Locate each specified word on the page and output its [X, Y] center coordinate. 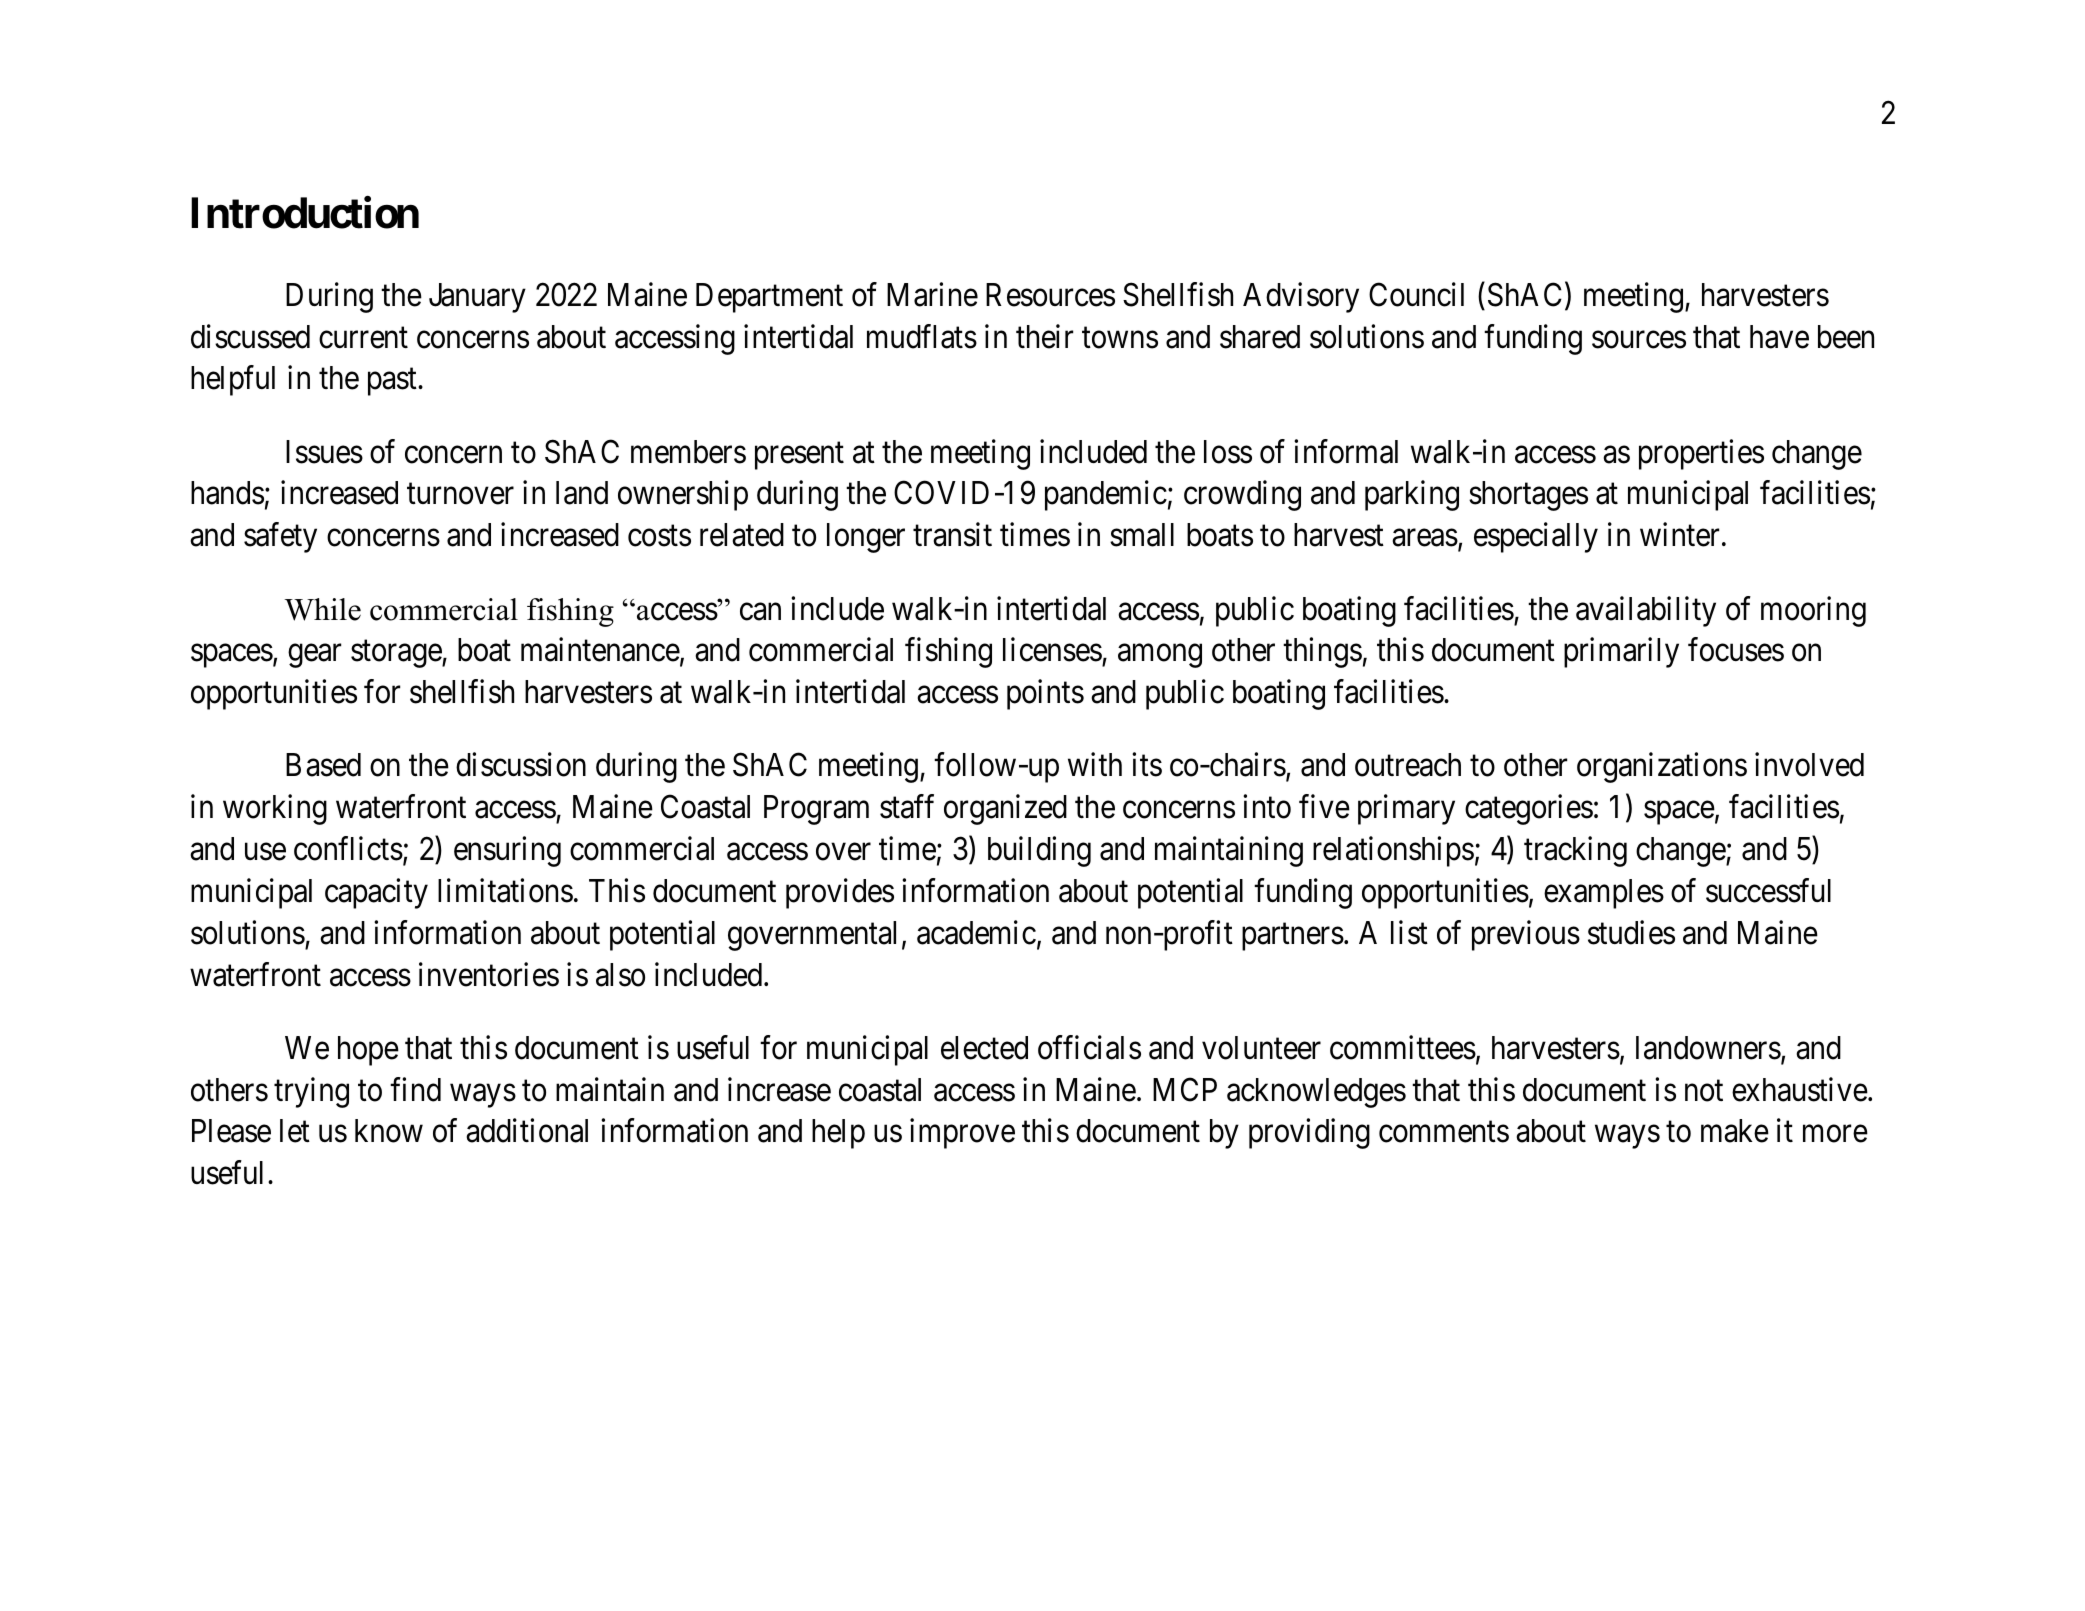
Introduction [305, 213]
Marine [932, 294]
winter [1679, 535]
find [415, 1089]
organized [1005, 810]
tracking [1575, 852]
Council [1416, 294]
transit [952, 535]
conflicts [348, 849]
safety [280, 538]
